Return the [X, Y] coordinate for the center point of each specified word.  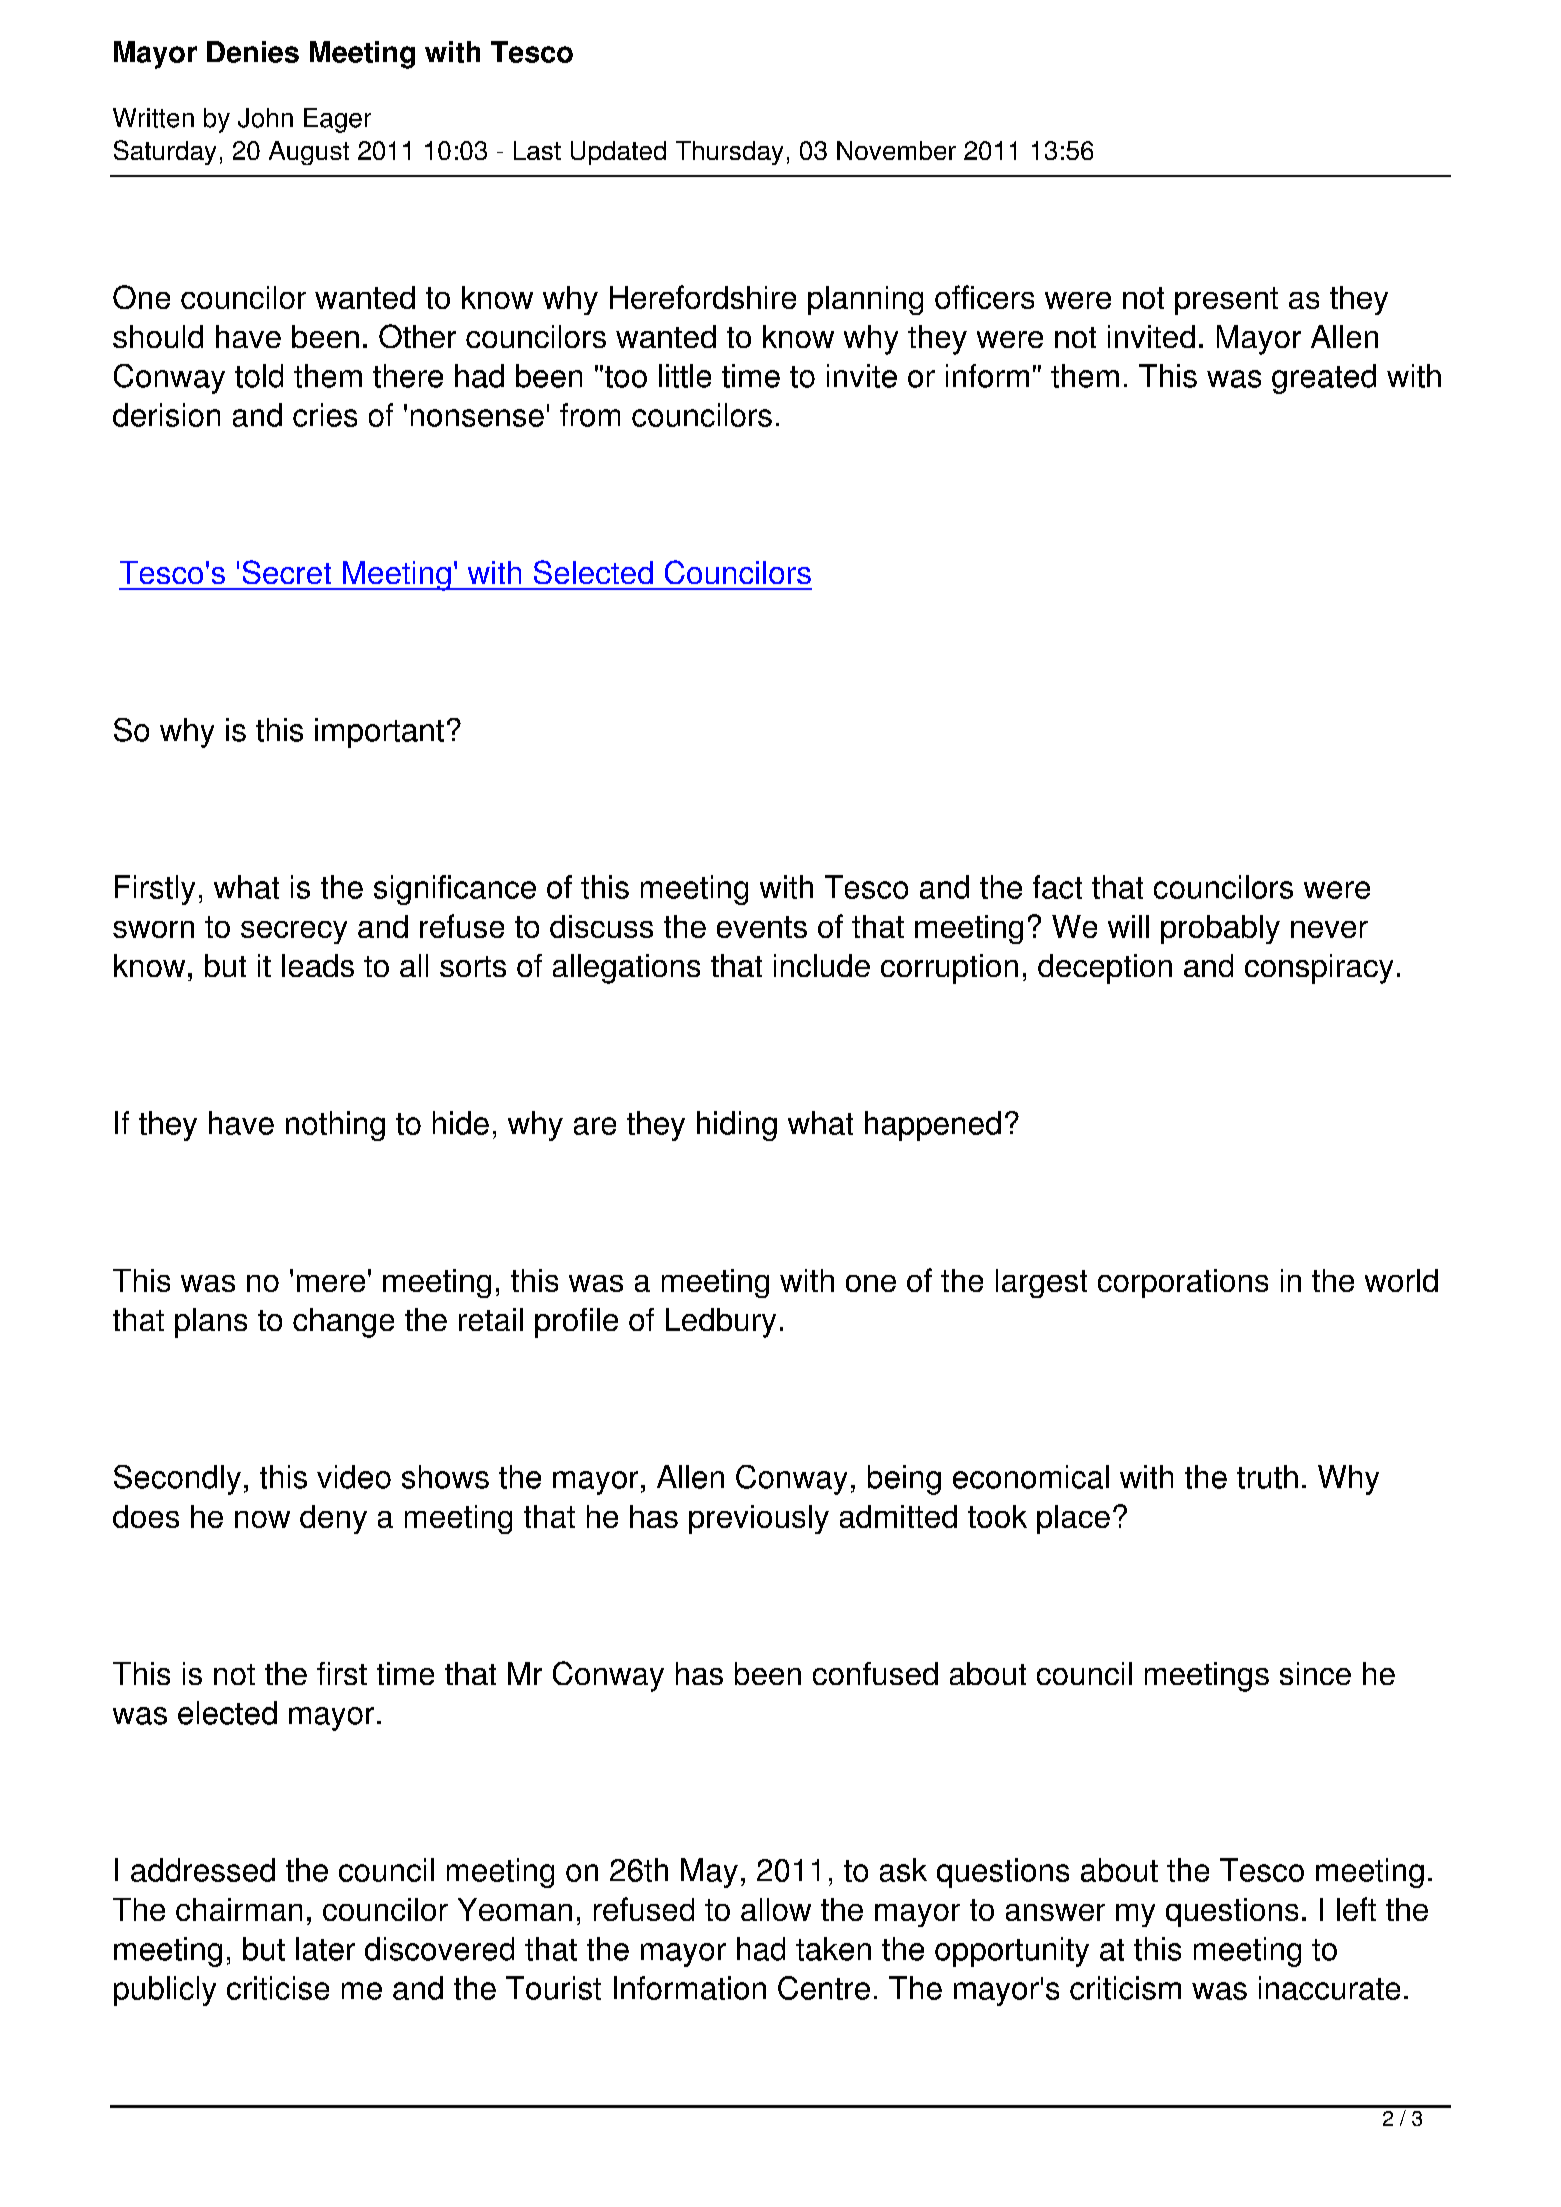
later [325, 1949]
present [1226, 301]
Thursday [729, 153]
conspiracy [1319, 969]
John [265, 118]
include [822, 965]
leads [318, 965]
